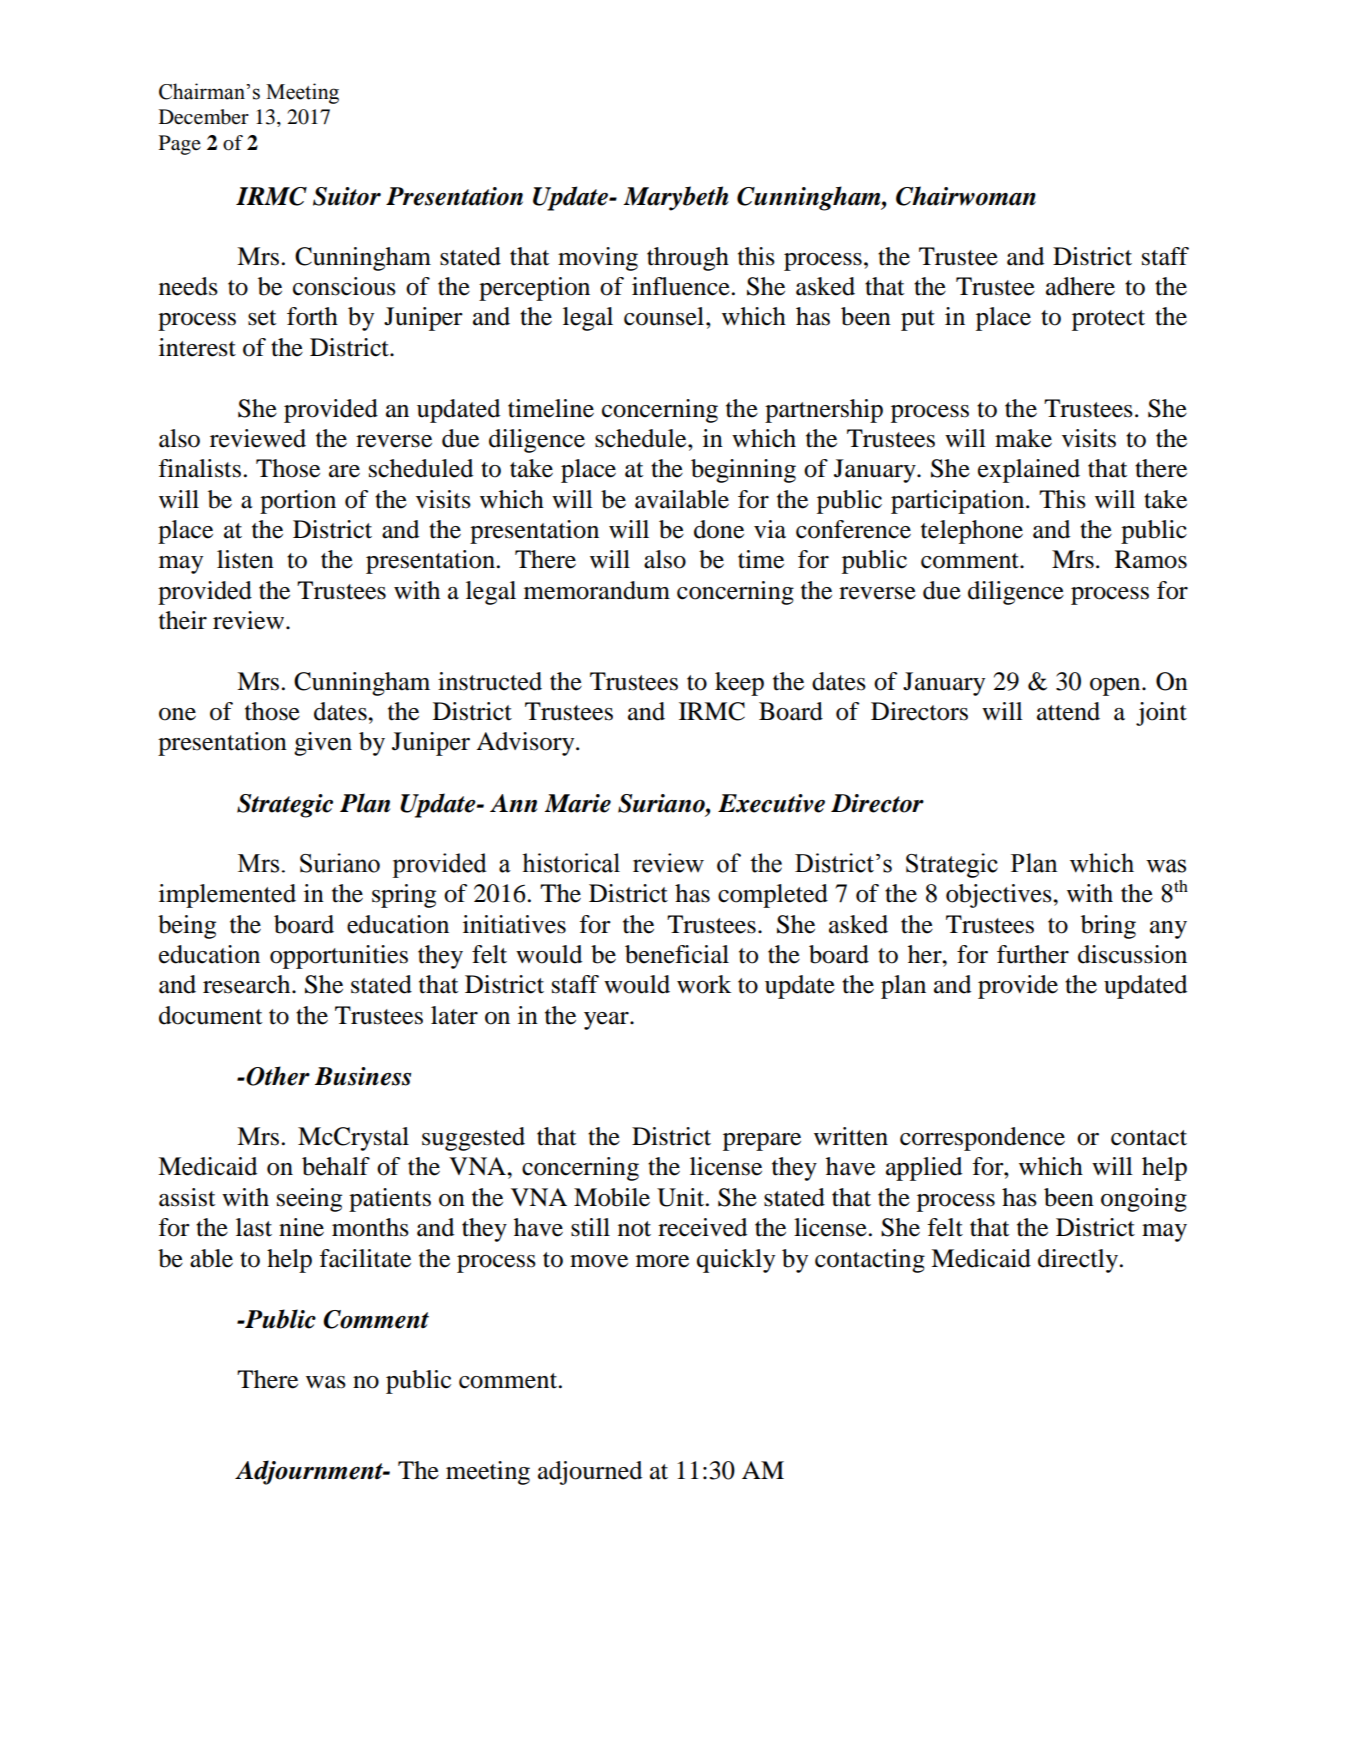  I want to click on historical, so click(571, 863).
